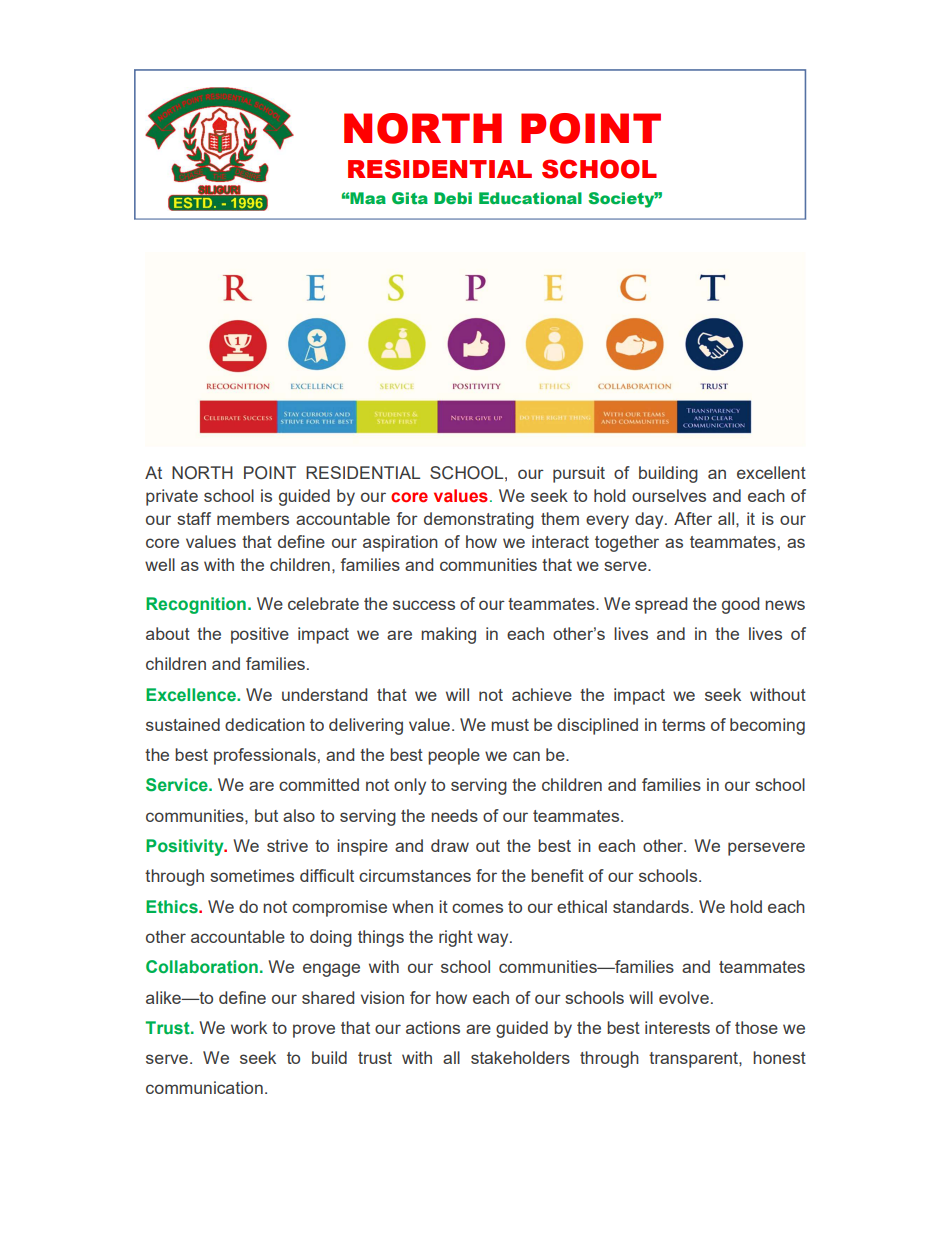 The width and height of the screenshot is (952, 1233). What do you see at coordinates (204, 1087) in the screenshot?
I see `communication` at bounding box center [204, 1087].
